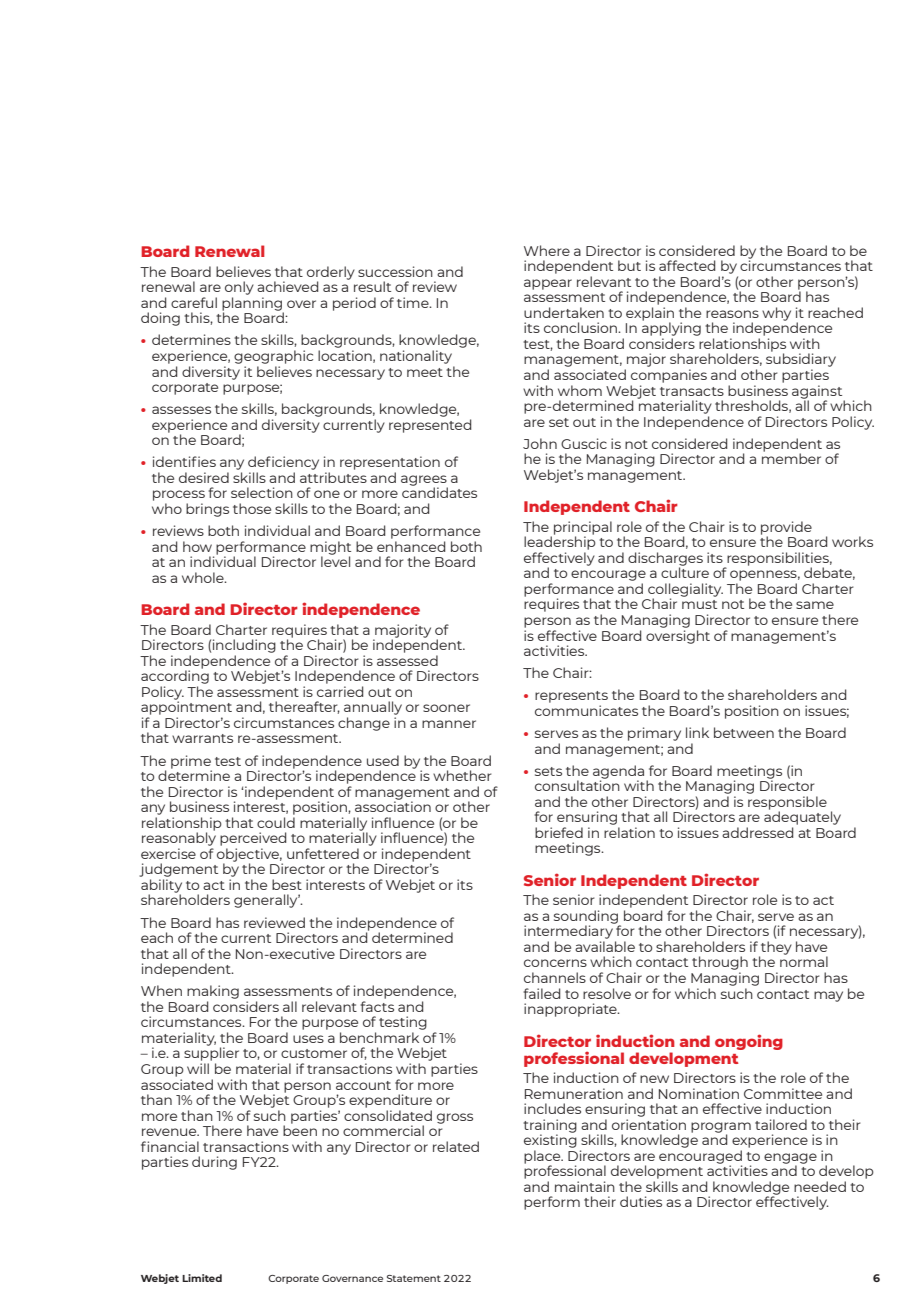  Describe the element at coordinates (541, 993) in the image. I see `failed` at that location.
